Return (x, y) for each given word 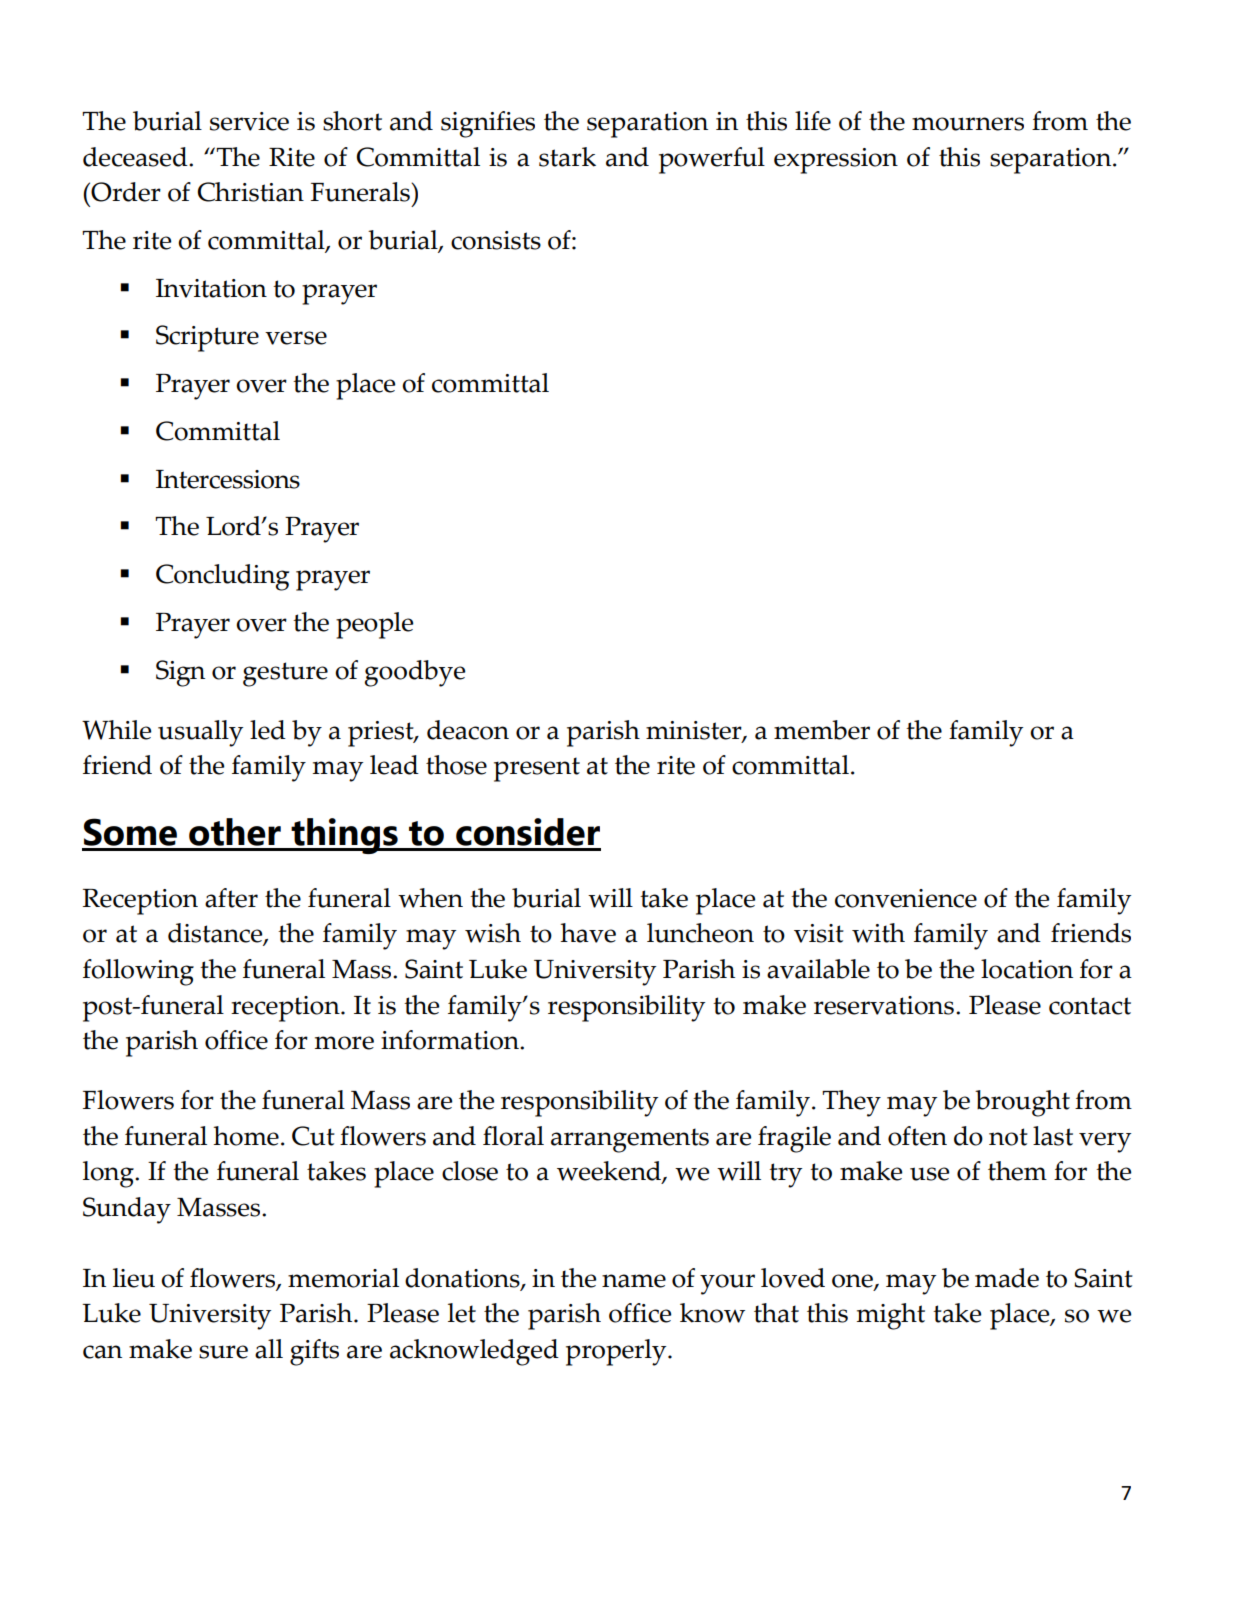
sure (223, 1352)
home (246, 1136)
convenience (906, 898)
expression (836, 161)
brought (1022, 1103)
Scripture (207, 338)
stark (567, 157)
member (822, 730)
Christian (250, 192)
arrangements (630, 1140)
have (588, 933)
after (231, 898)
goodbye (414, 673)
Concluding (222, 577)
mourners (968, 124)
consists (496, 240)
